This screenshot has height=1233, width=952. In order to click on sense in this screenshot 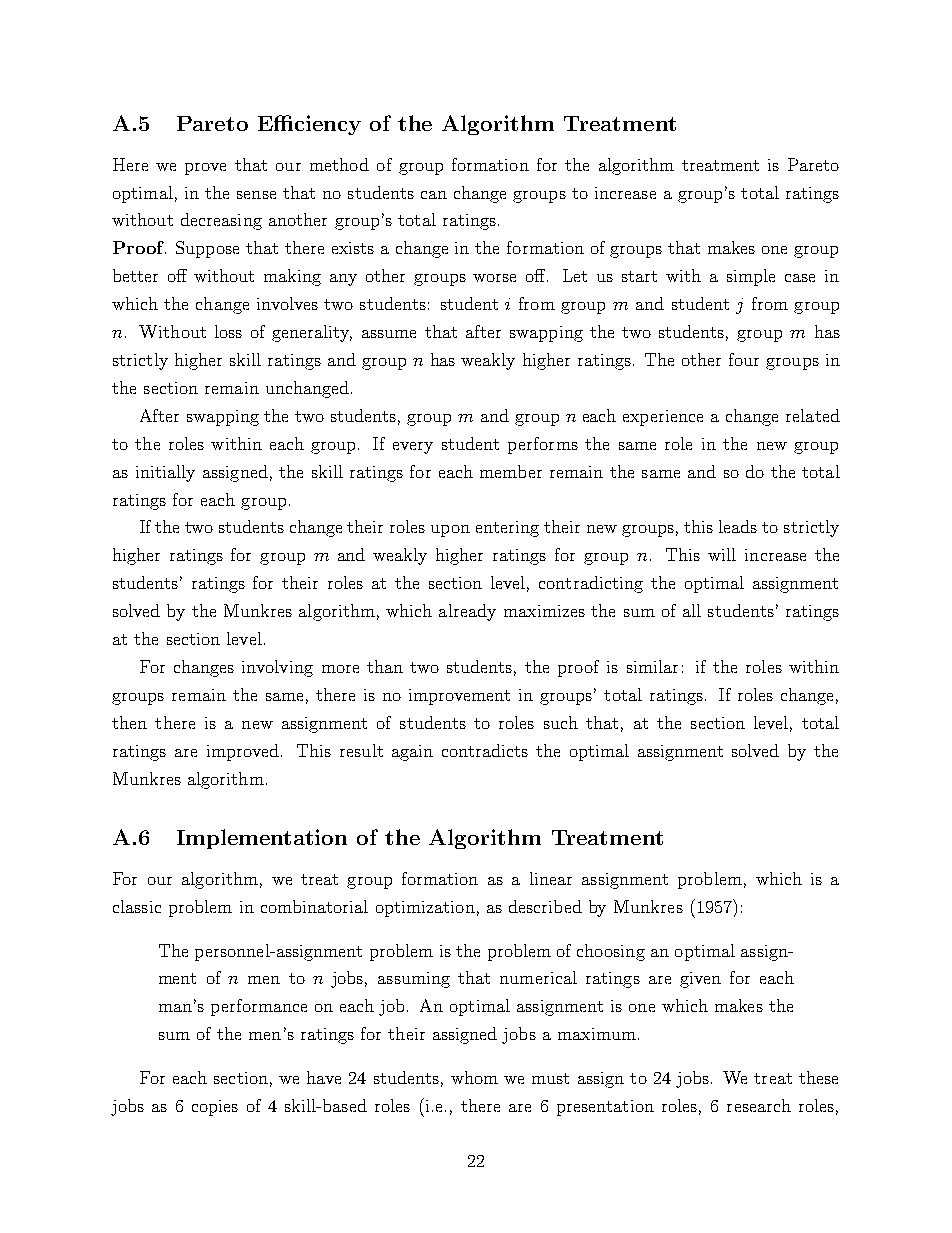, I will do `click(256, 195)`.
